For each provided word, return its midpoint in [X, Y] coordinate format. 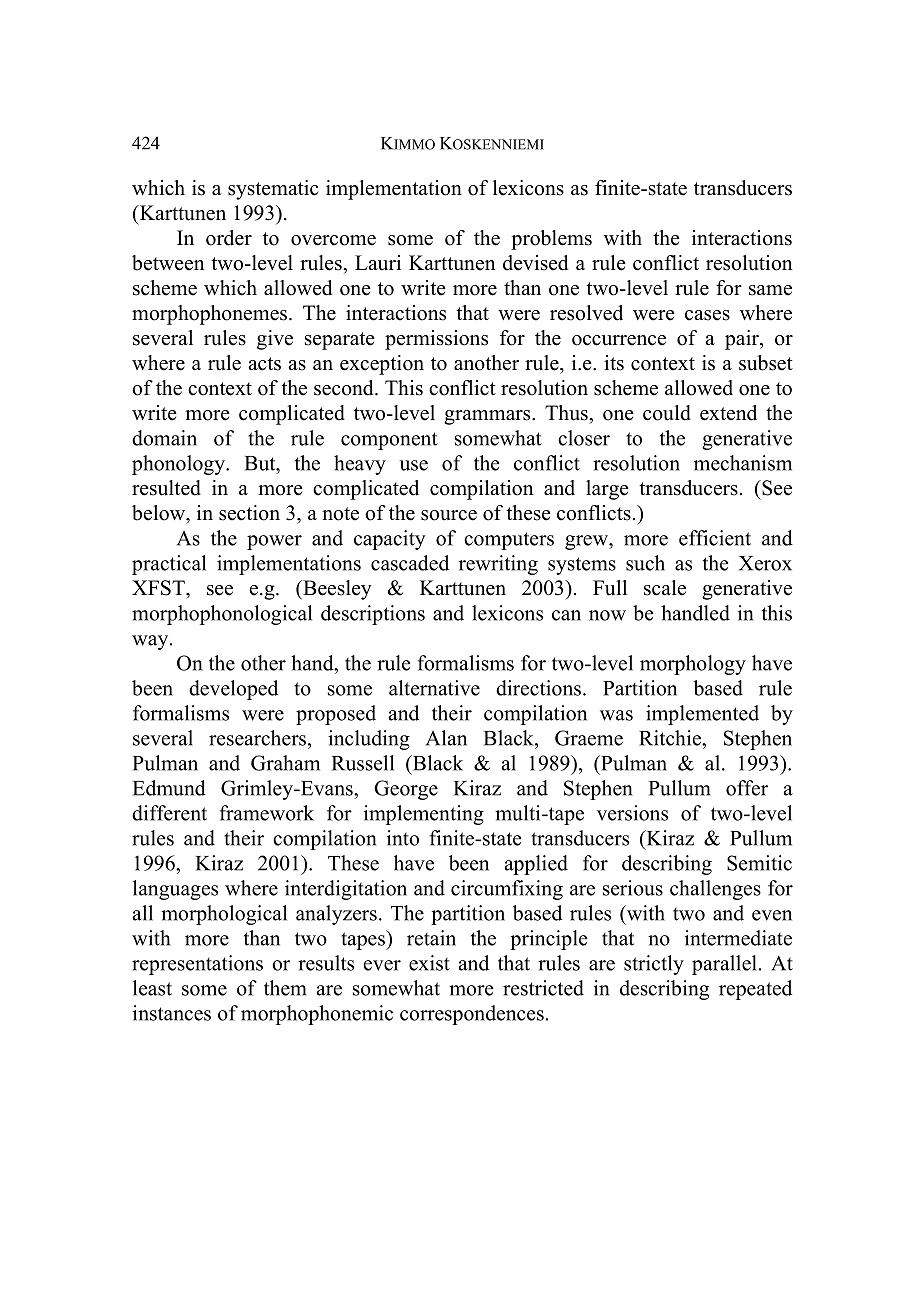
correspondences [472, 1015]
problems [551, 240]
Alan [446, 738]
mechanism [743, 463]
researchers [259, 738]
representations [197, 965]
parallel [724, 965]
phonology [179, 465]
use [413, 465]
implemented [702, 715]
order [229, 238]
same [770, 290]
